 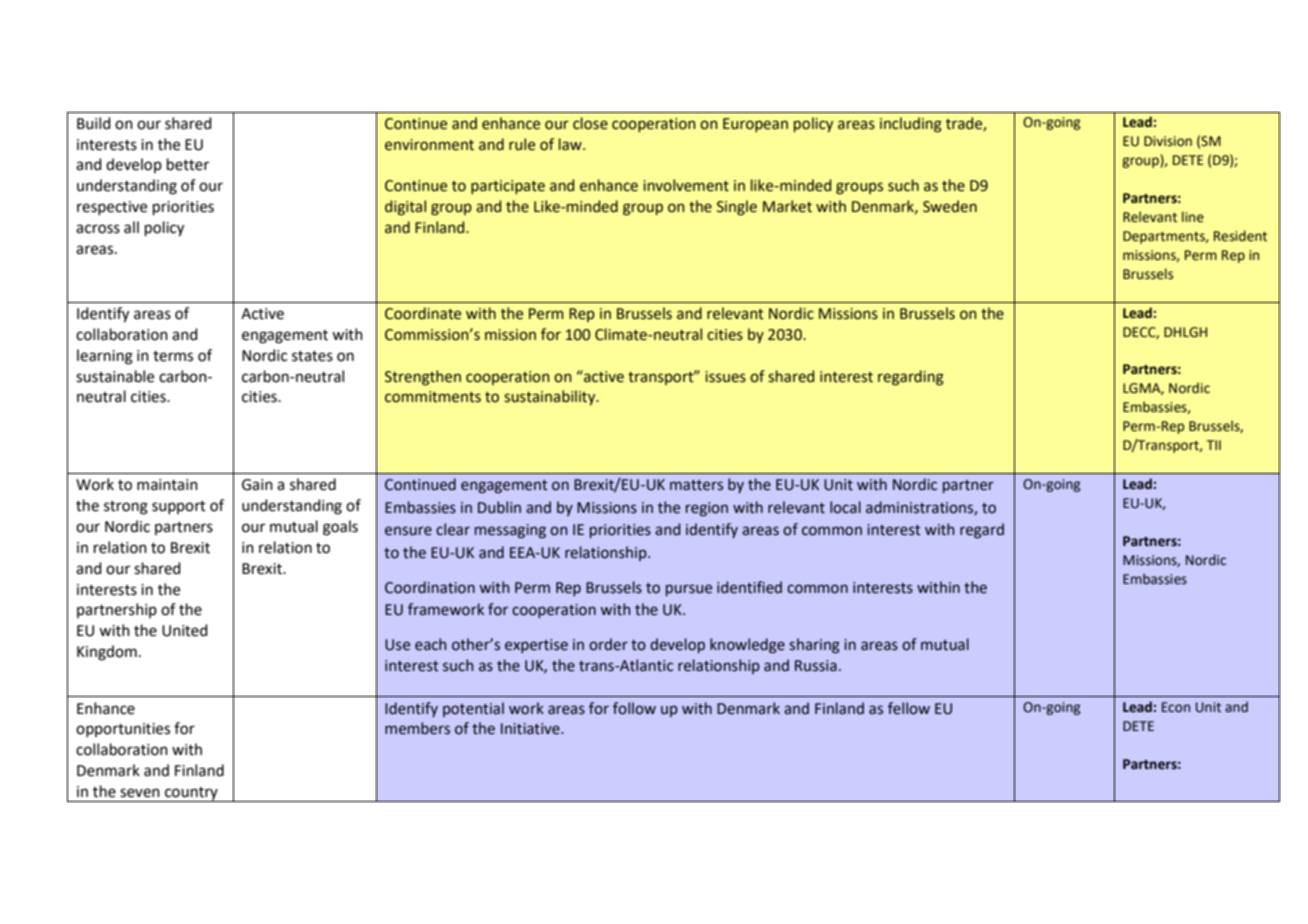 What do you see at coordinates (257, 485) in the document?
I see `Gain` at bounding box center [257, 485].
